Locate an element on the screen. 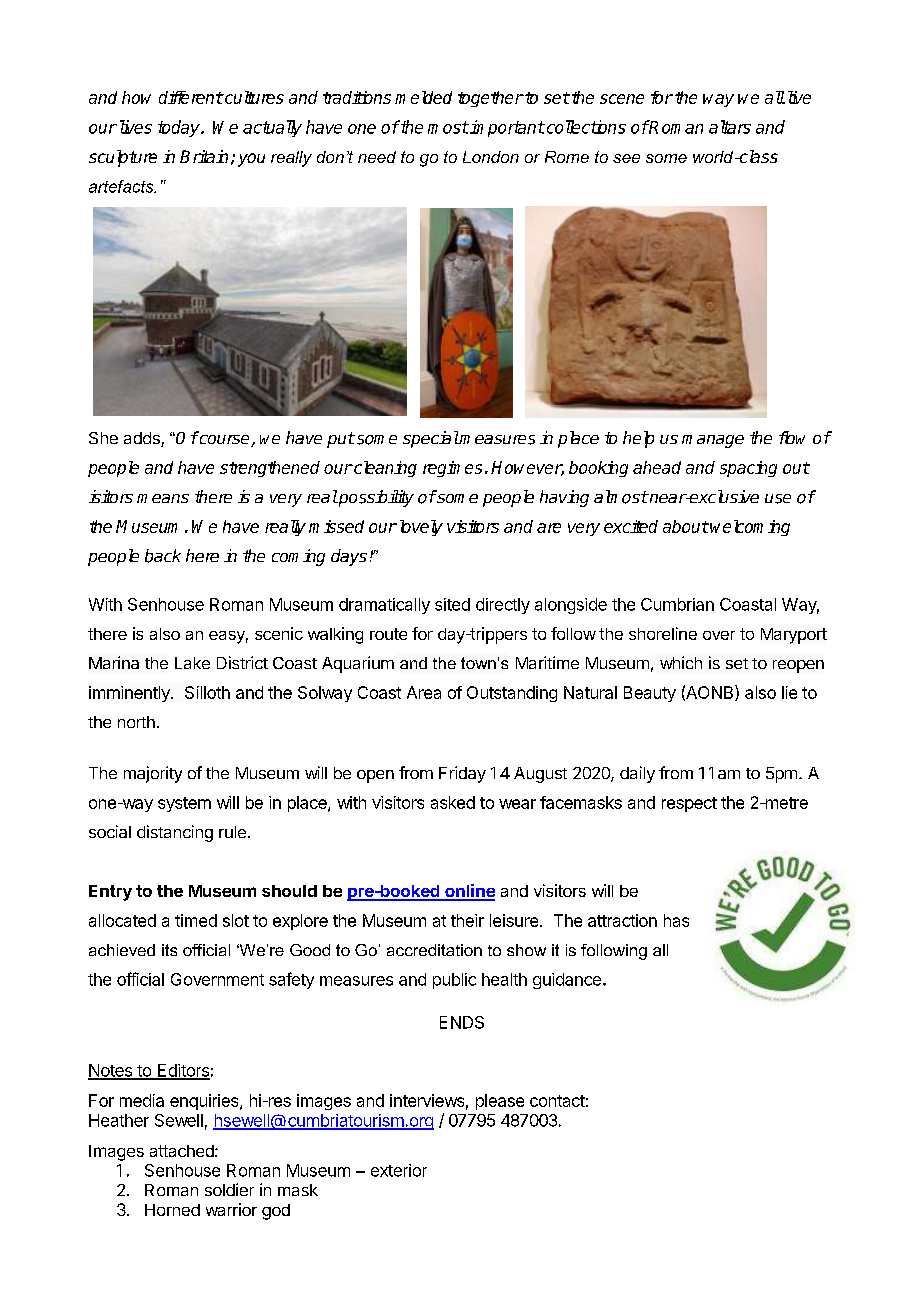 The image size is (924, 1308). which is located at coordinates (681, 662).
